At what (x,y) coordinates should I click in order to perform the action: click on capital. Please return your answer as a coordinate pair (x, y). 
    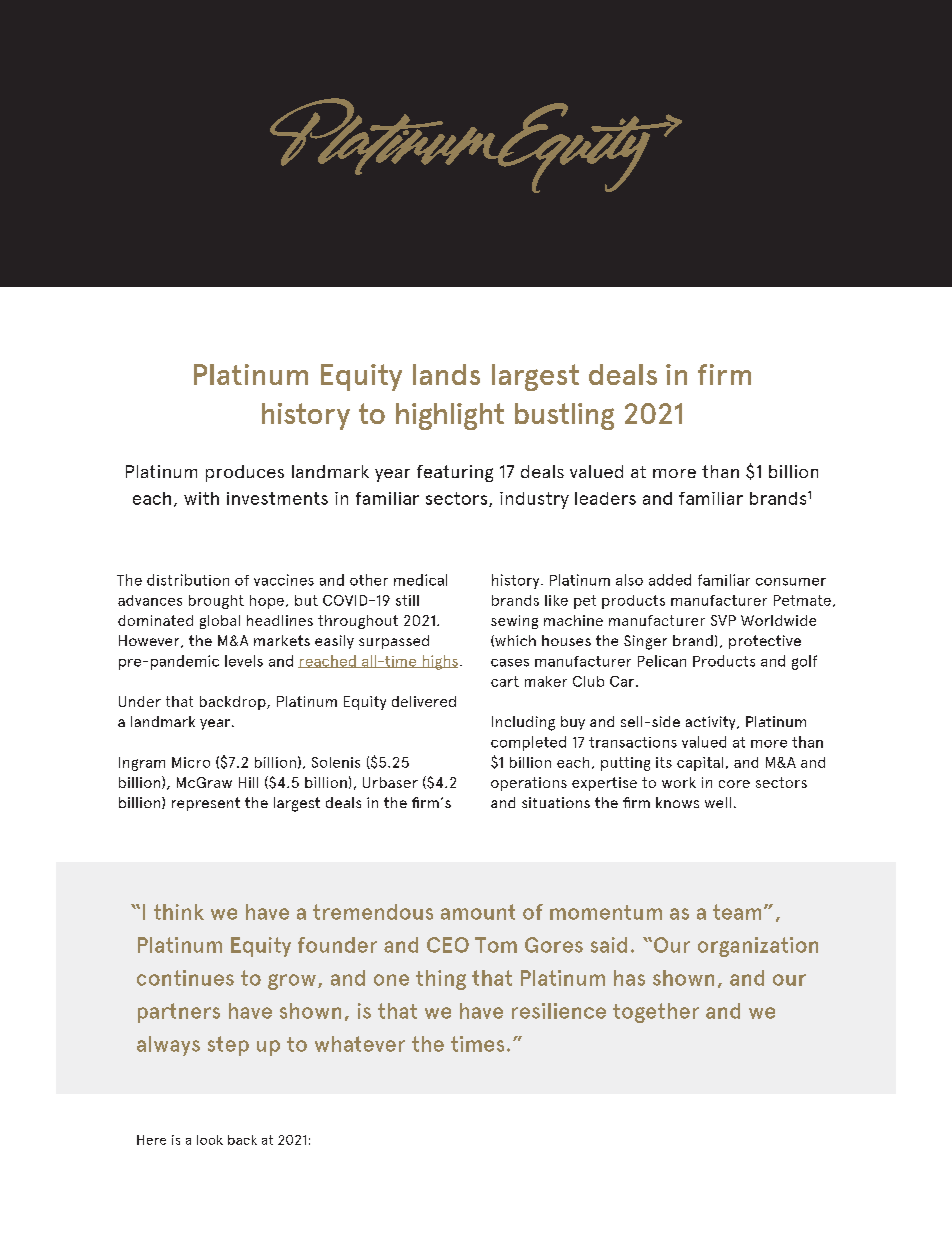
    Looking at the image, I should click on (700, 764).
